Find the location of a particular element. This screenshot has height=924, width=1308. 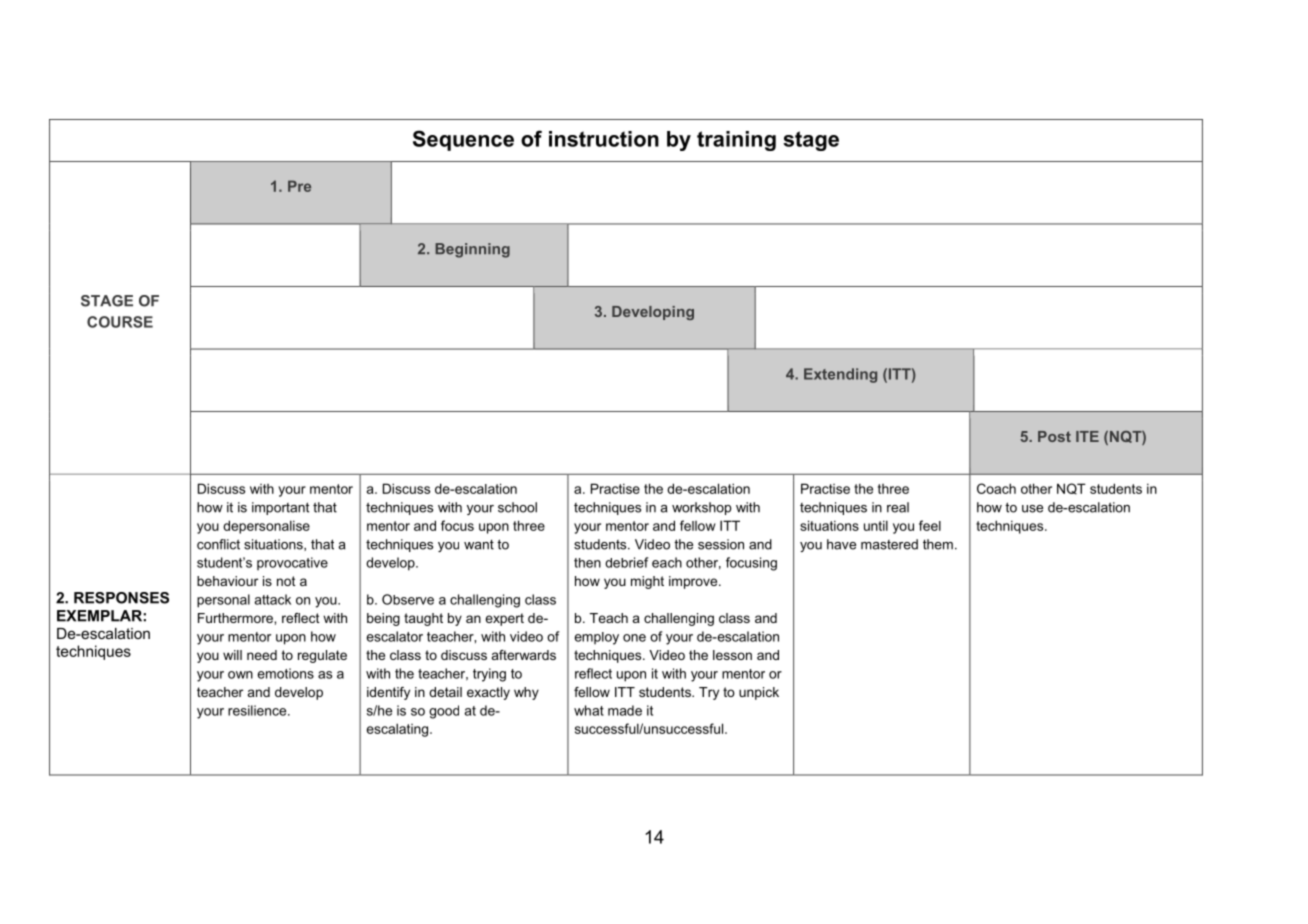

training is located at coordinates (736, 141).
